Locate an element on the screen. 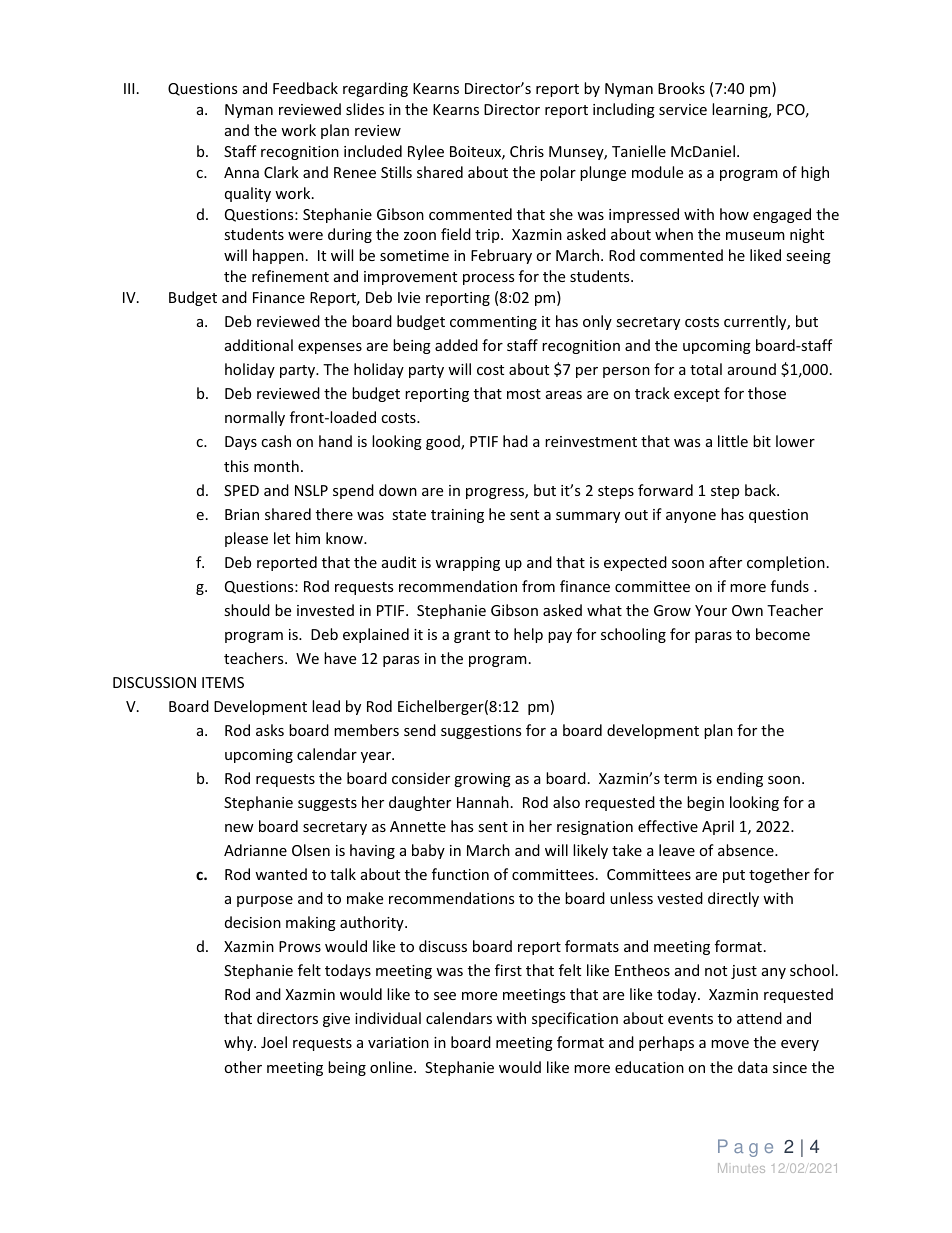 This screenshot has height=1233, width=952. III is located at coordinates (129, 88).
